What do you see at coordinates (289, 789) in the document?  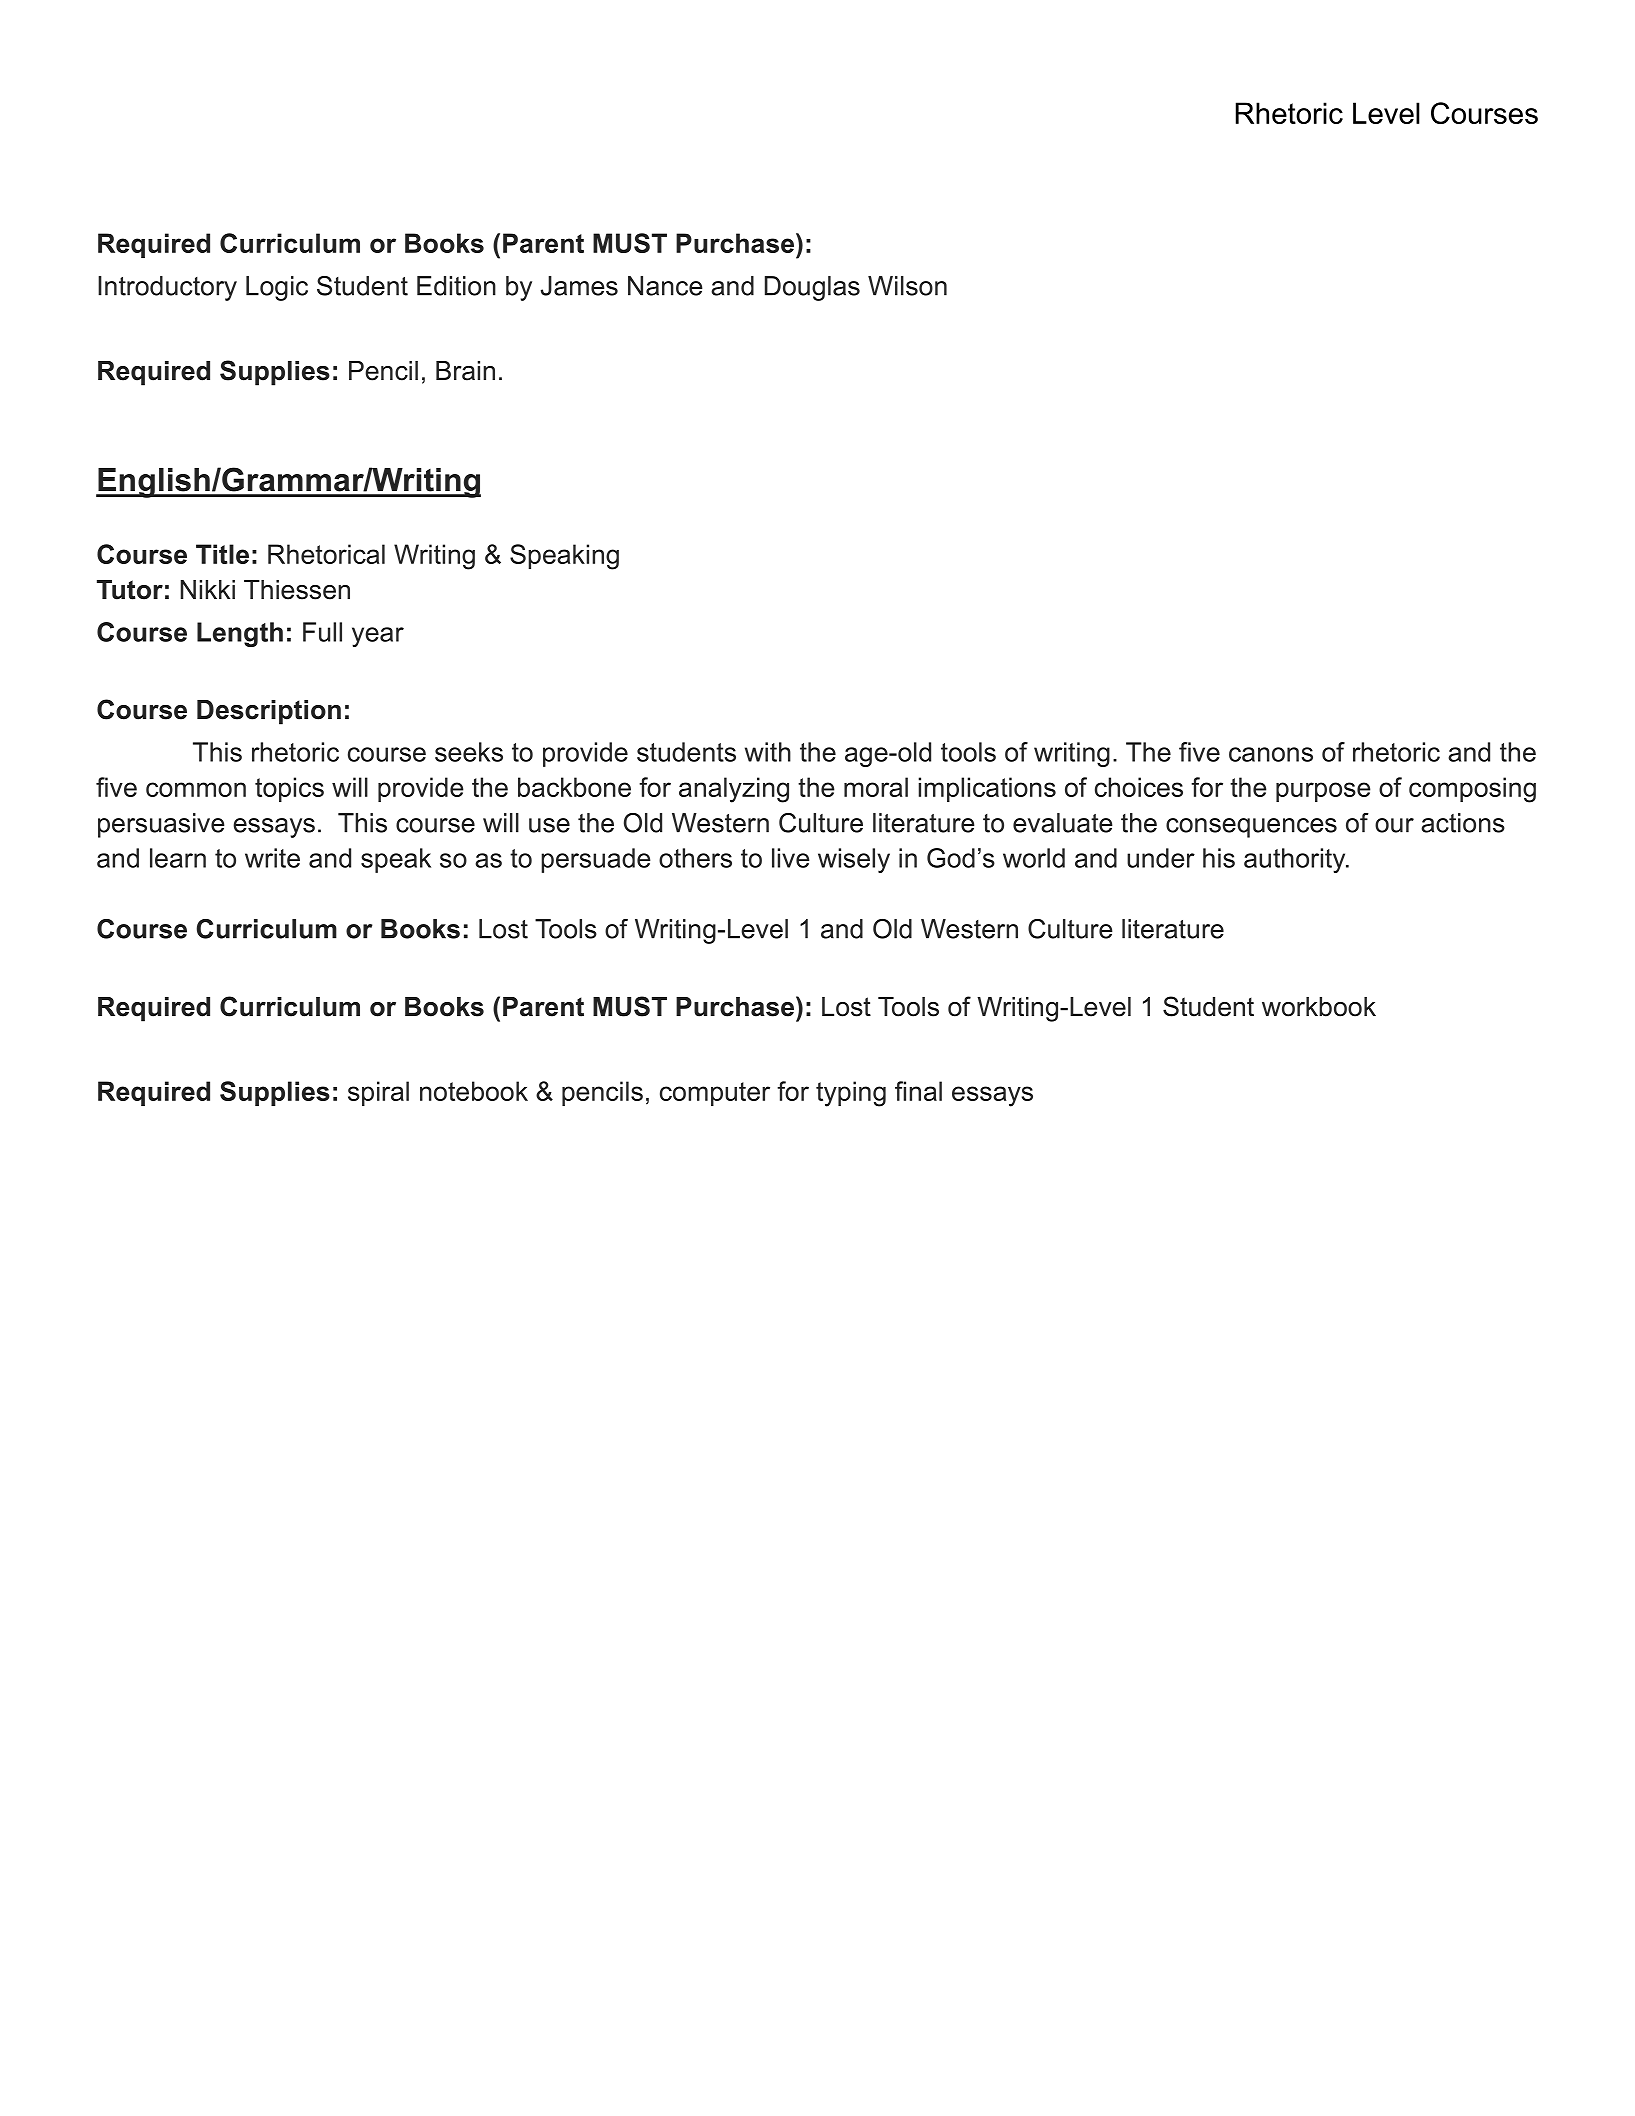 I see `topics` at bounding box center [289, 789].
